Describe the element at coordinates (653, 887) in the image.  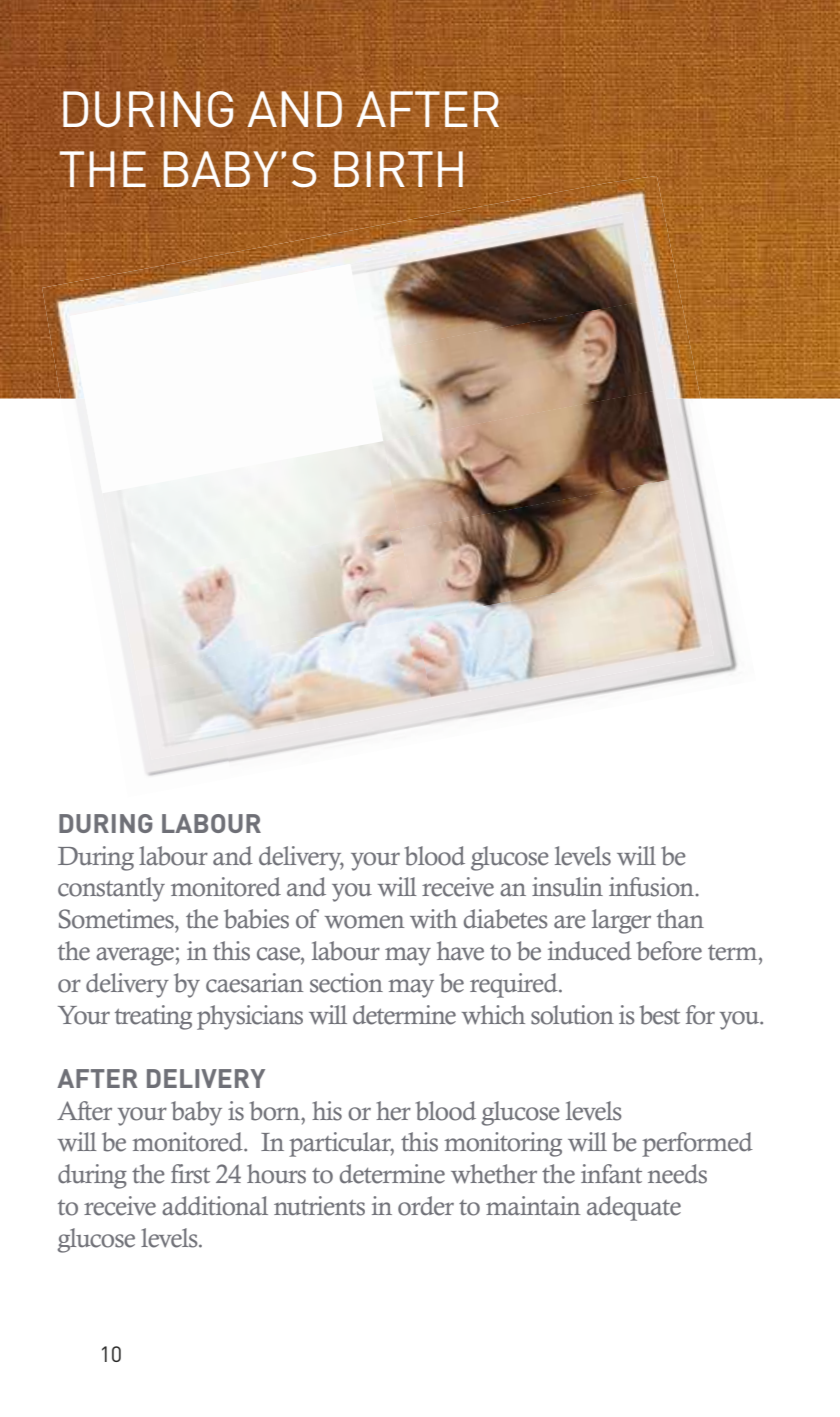
I see `infusion` at that location.
